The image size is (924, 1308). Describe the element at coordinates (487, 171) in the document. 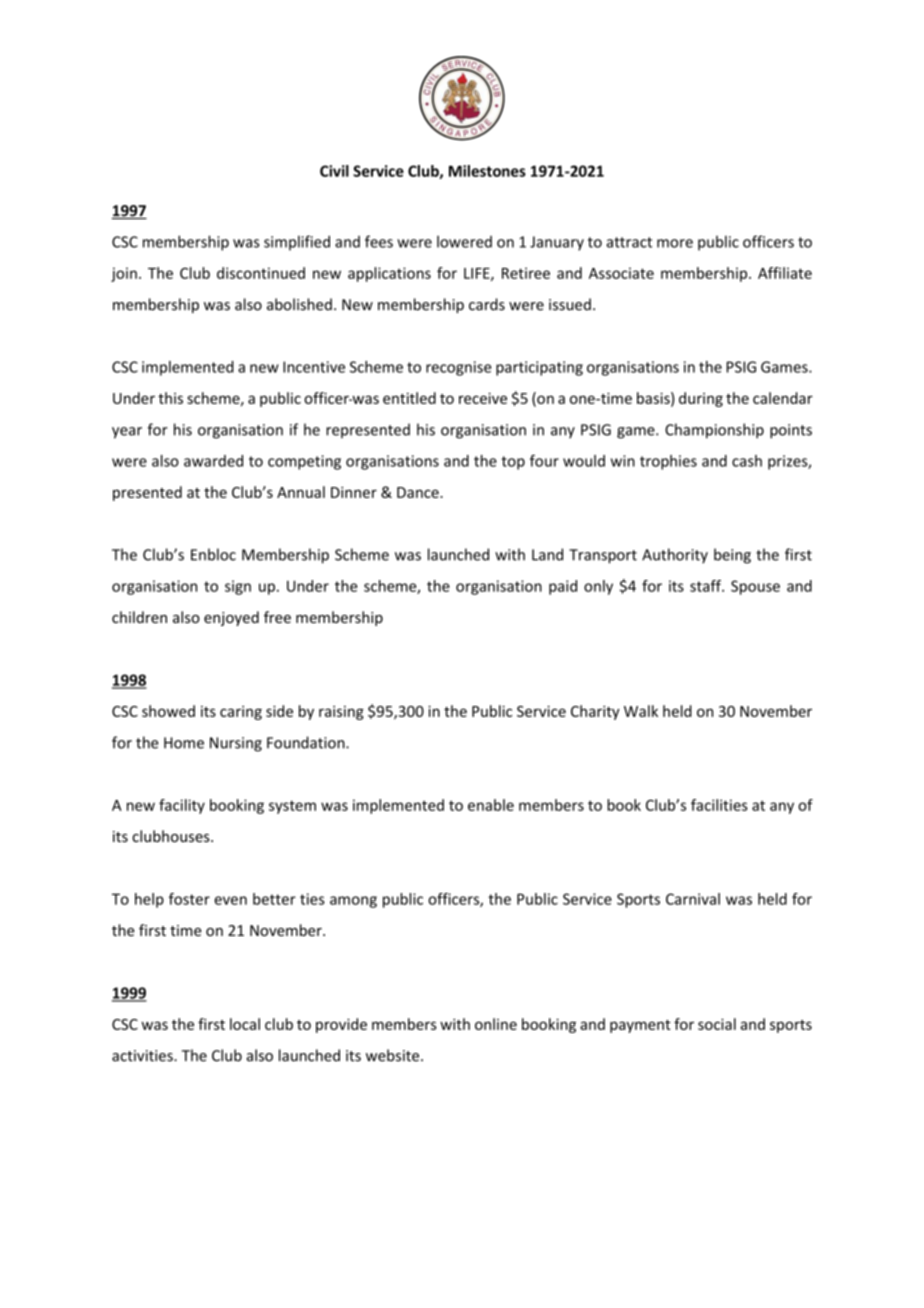

I see `Milestones` at that location.
